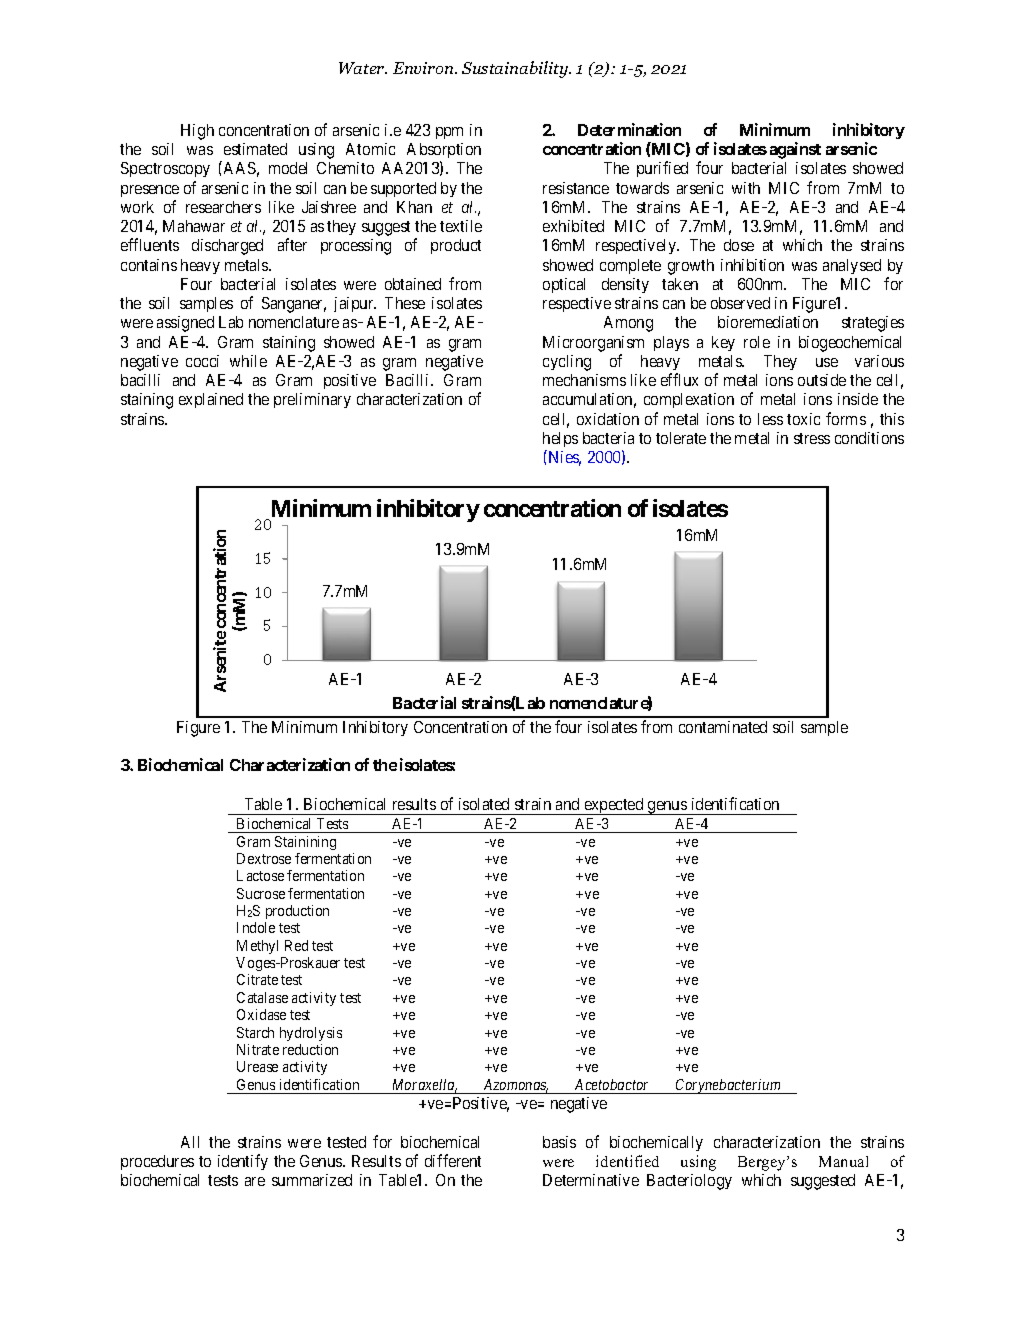  Describe the element at coordinates (197, 132) in the screenshot. I see `High` at that location.
